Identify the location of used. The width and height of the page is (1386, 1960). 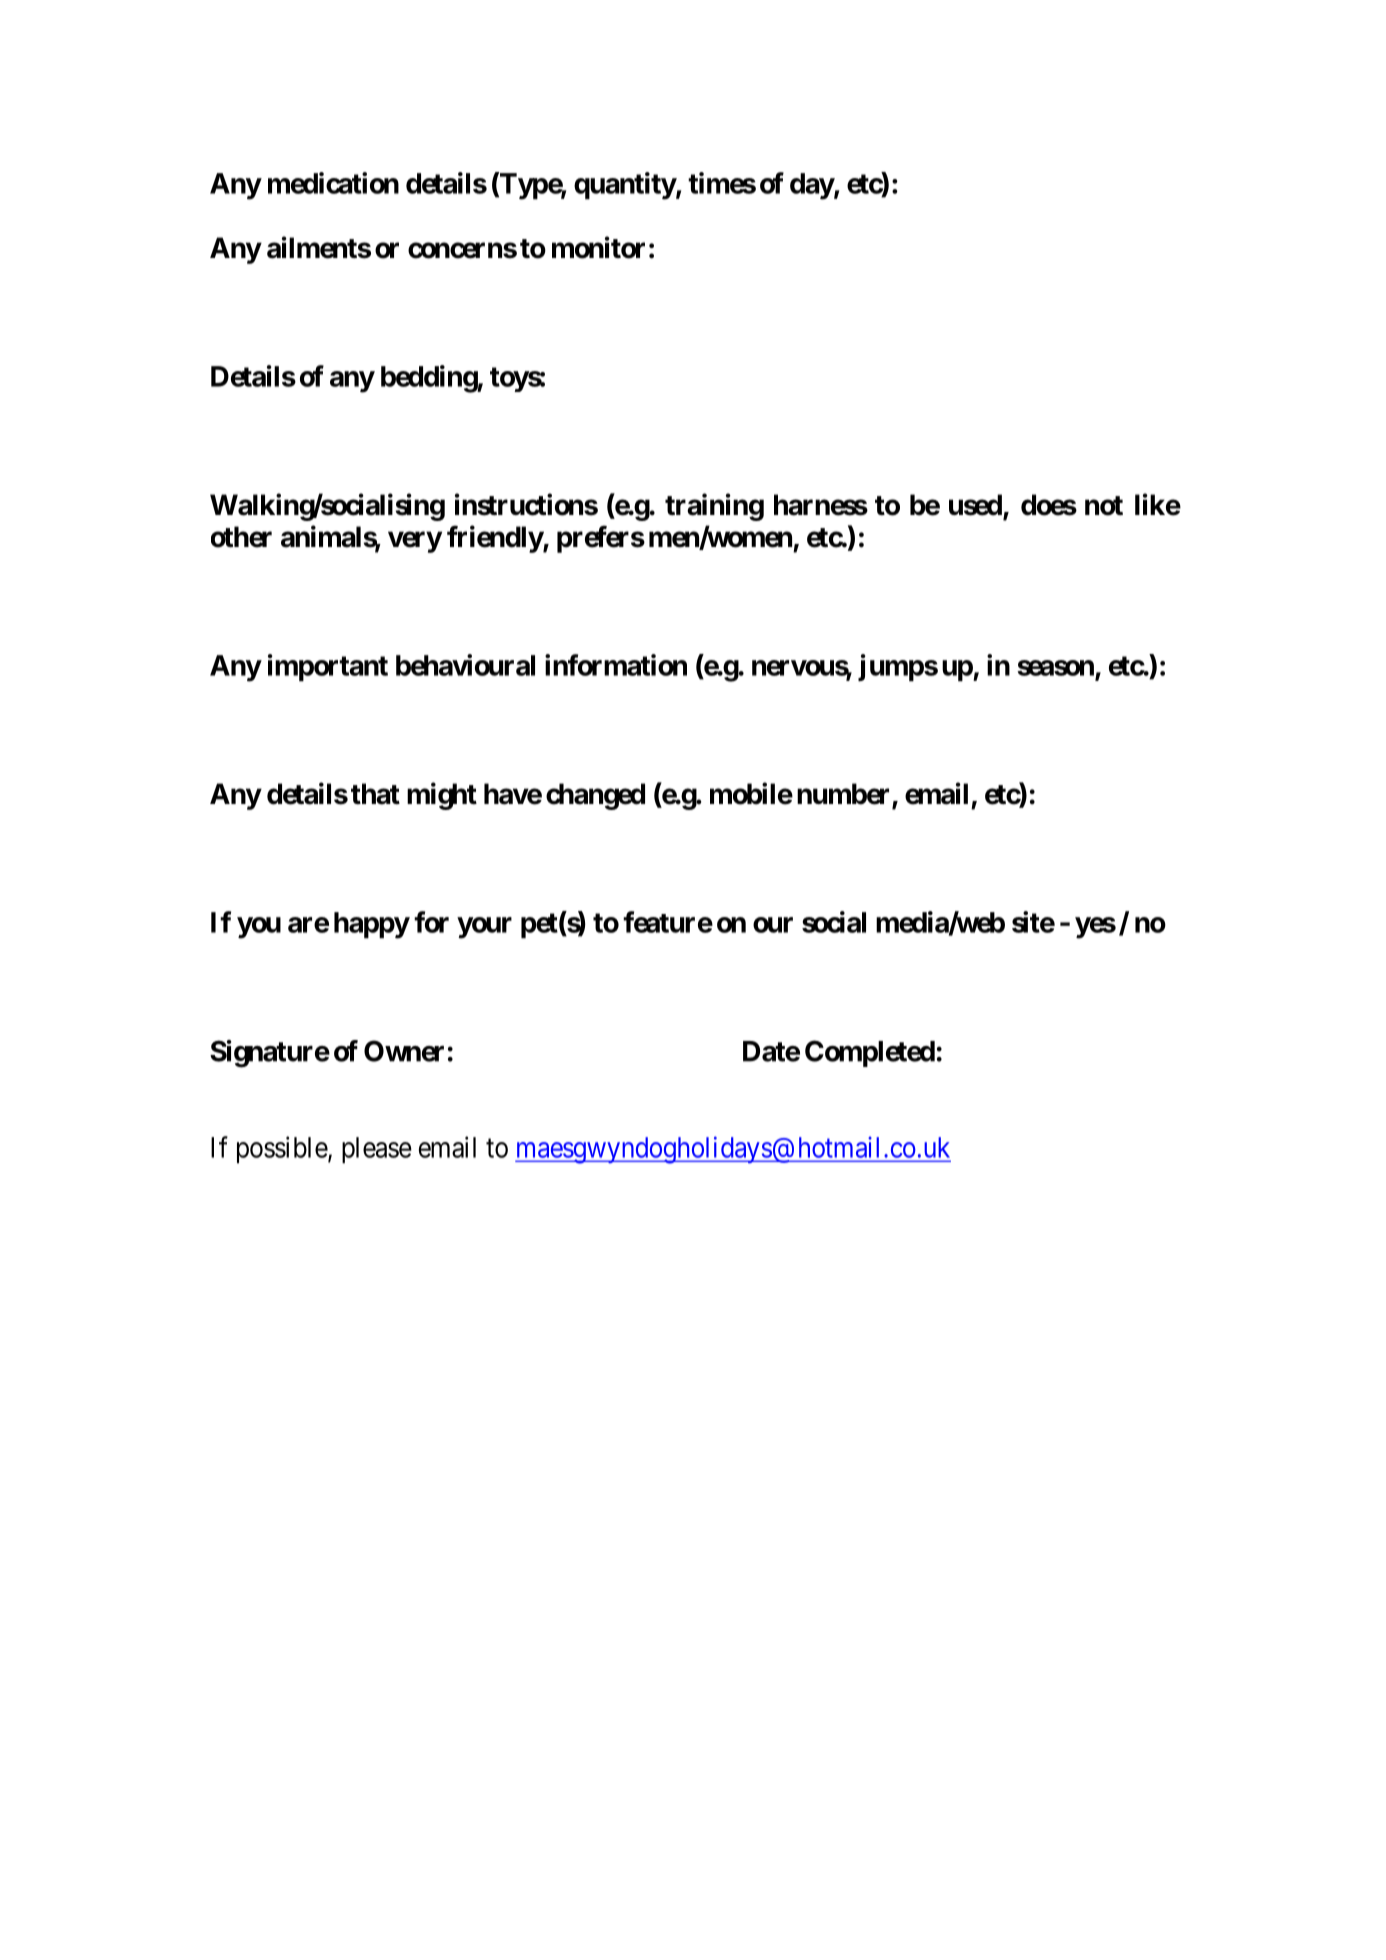
(975, 505).
